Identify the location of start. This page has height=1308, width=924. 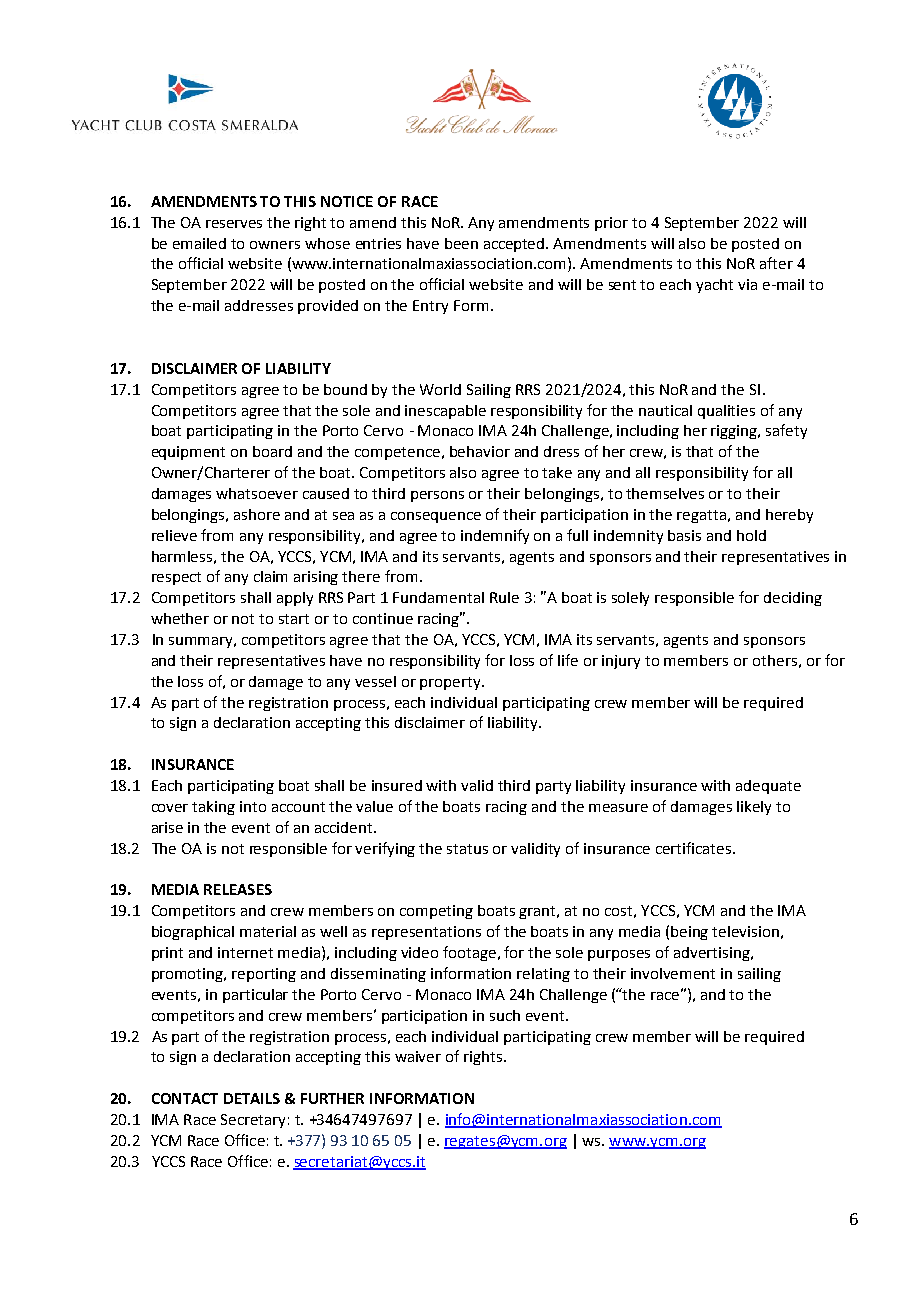
(294, 619).
